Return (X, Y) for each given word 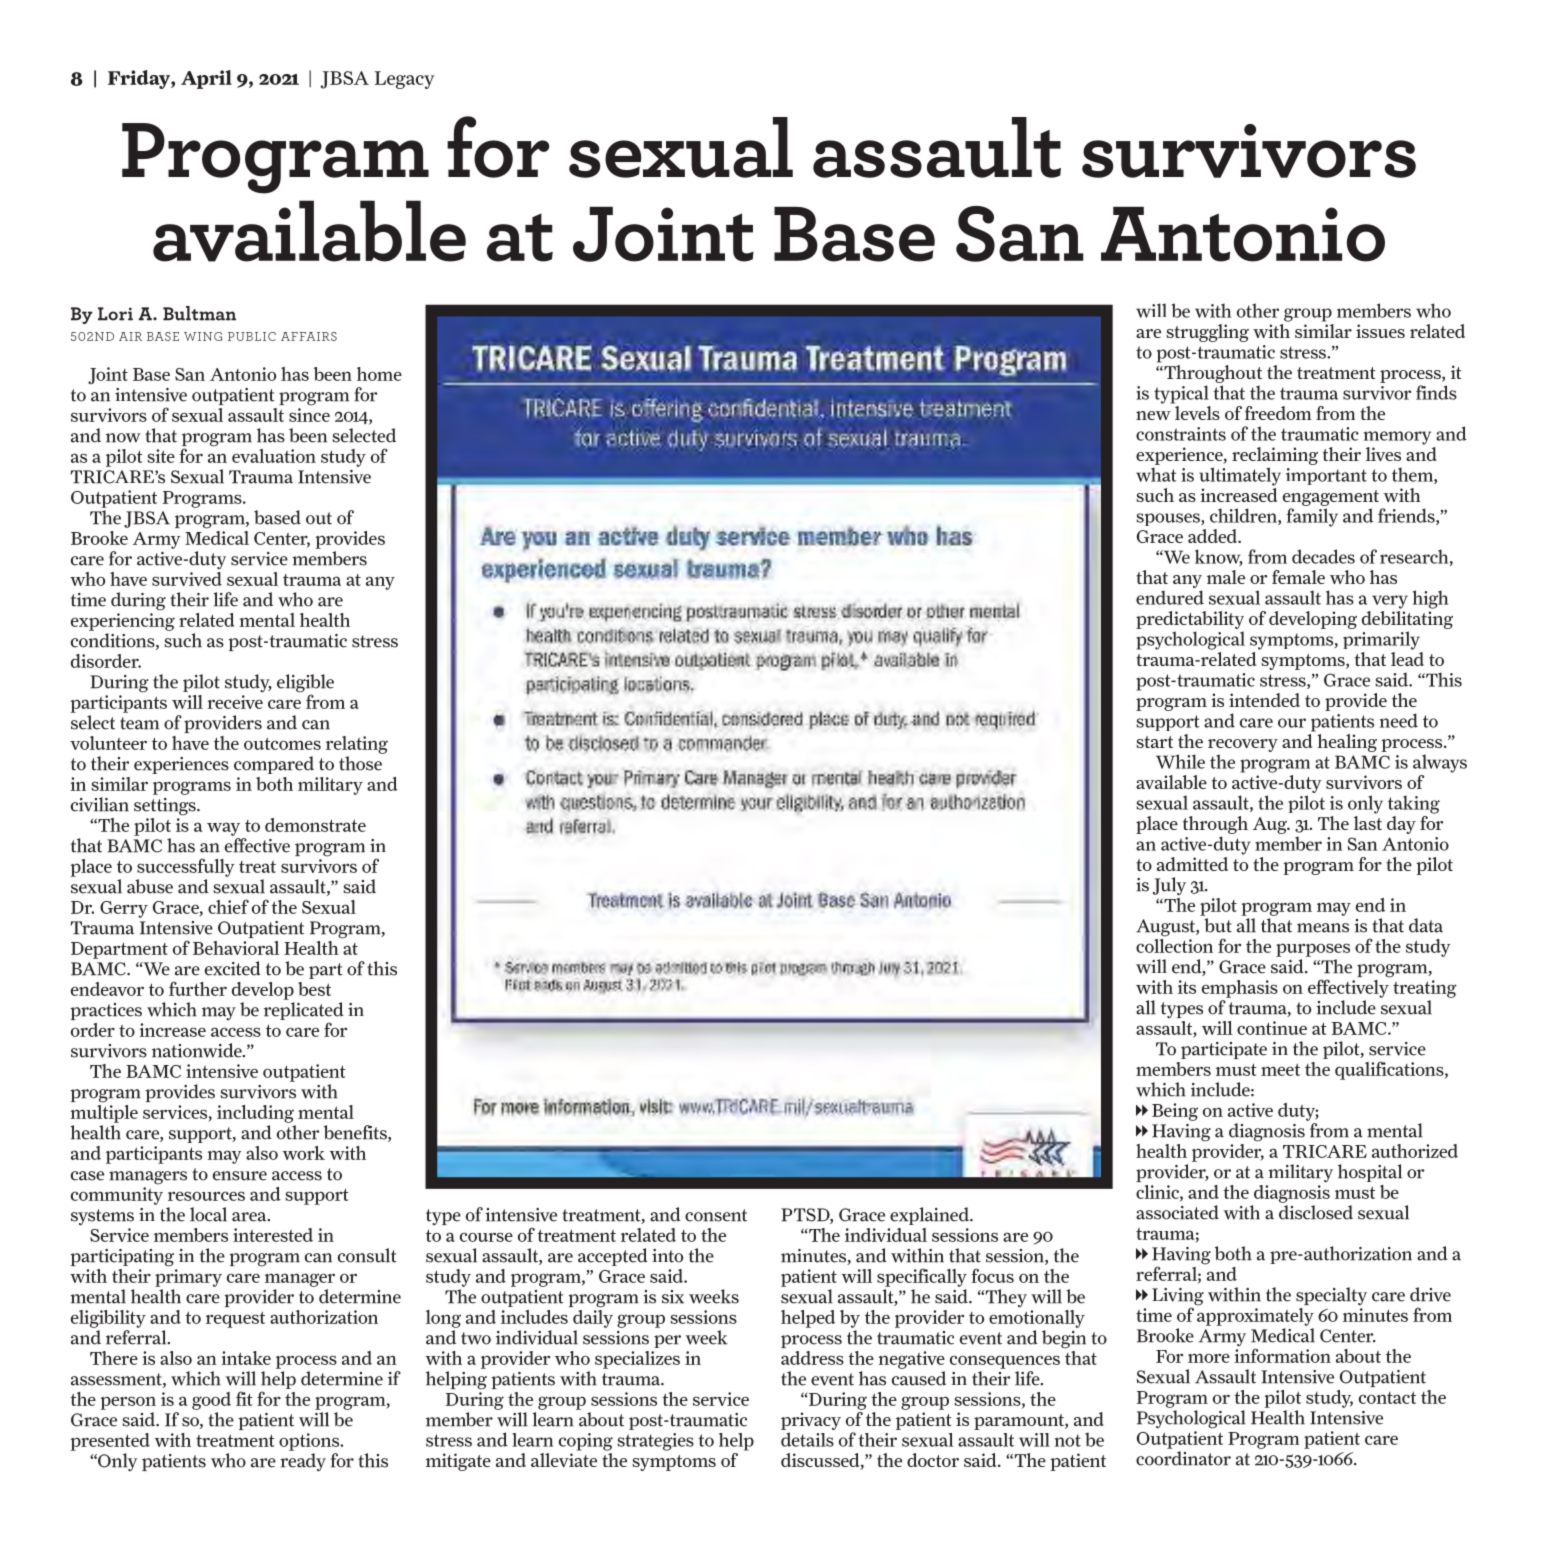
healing (1346, 741)
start (1154, 742)
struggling (1207, 333)
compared (274, 765)
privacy (811, 1422)
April (206, 79)
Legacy (404, 80)
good (211, 1401)
